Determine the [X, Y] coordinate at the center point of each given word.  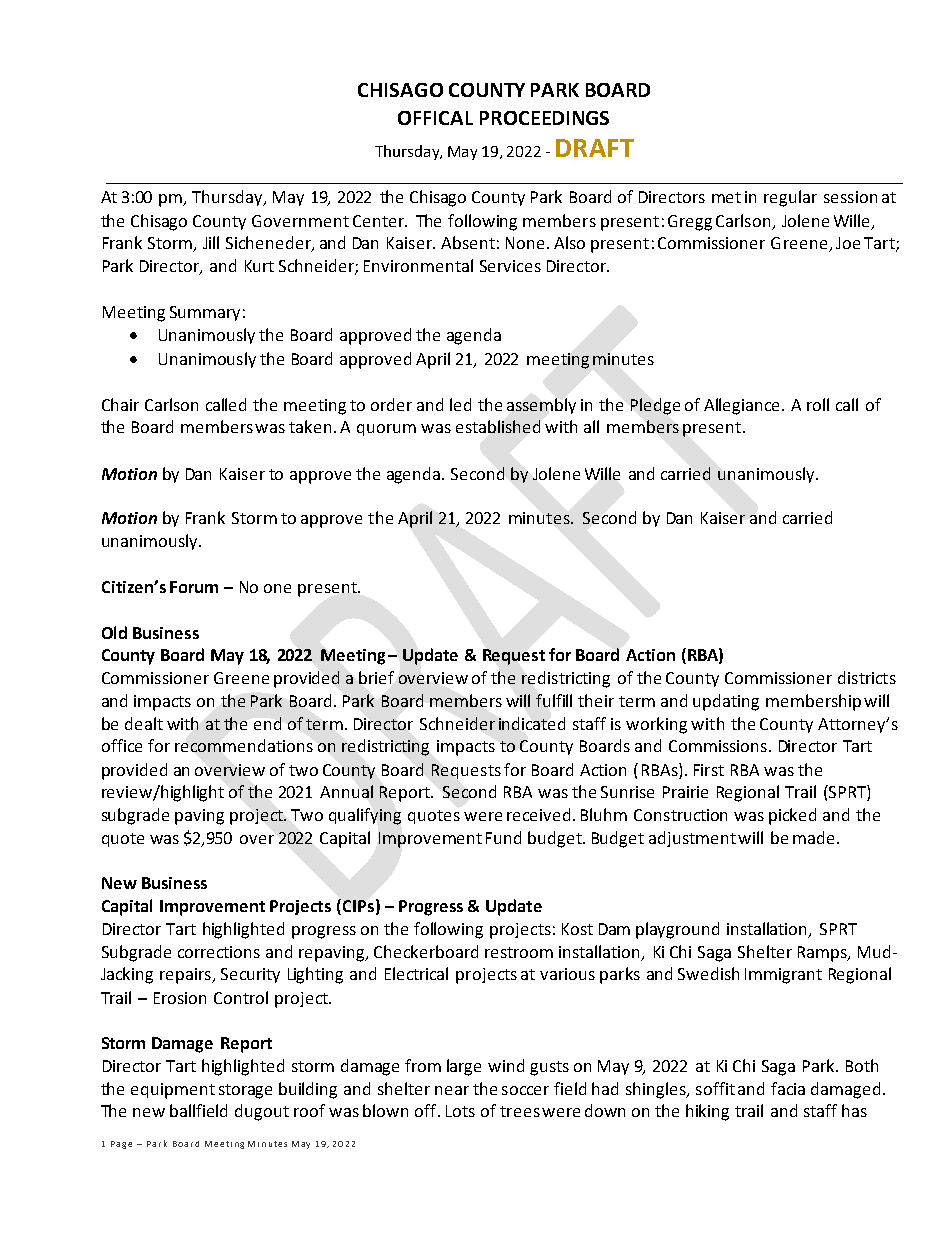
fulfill [554, 700]
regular [790, 198]
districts [867, 677]
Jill [211, 242]
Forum [194, 587]
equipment [173, 1091]
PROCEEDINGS [544, 118]
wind [506, 1065]
